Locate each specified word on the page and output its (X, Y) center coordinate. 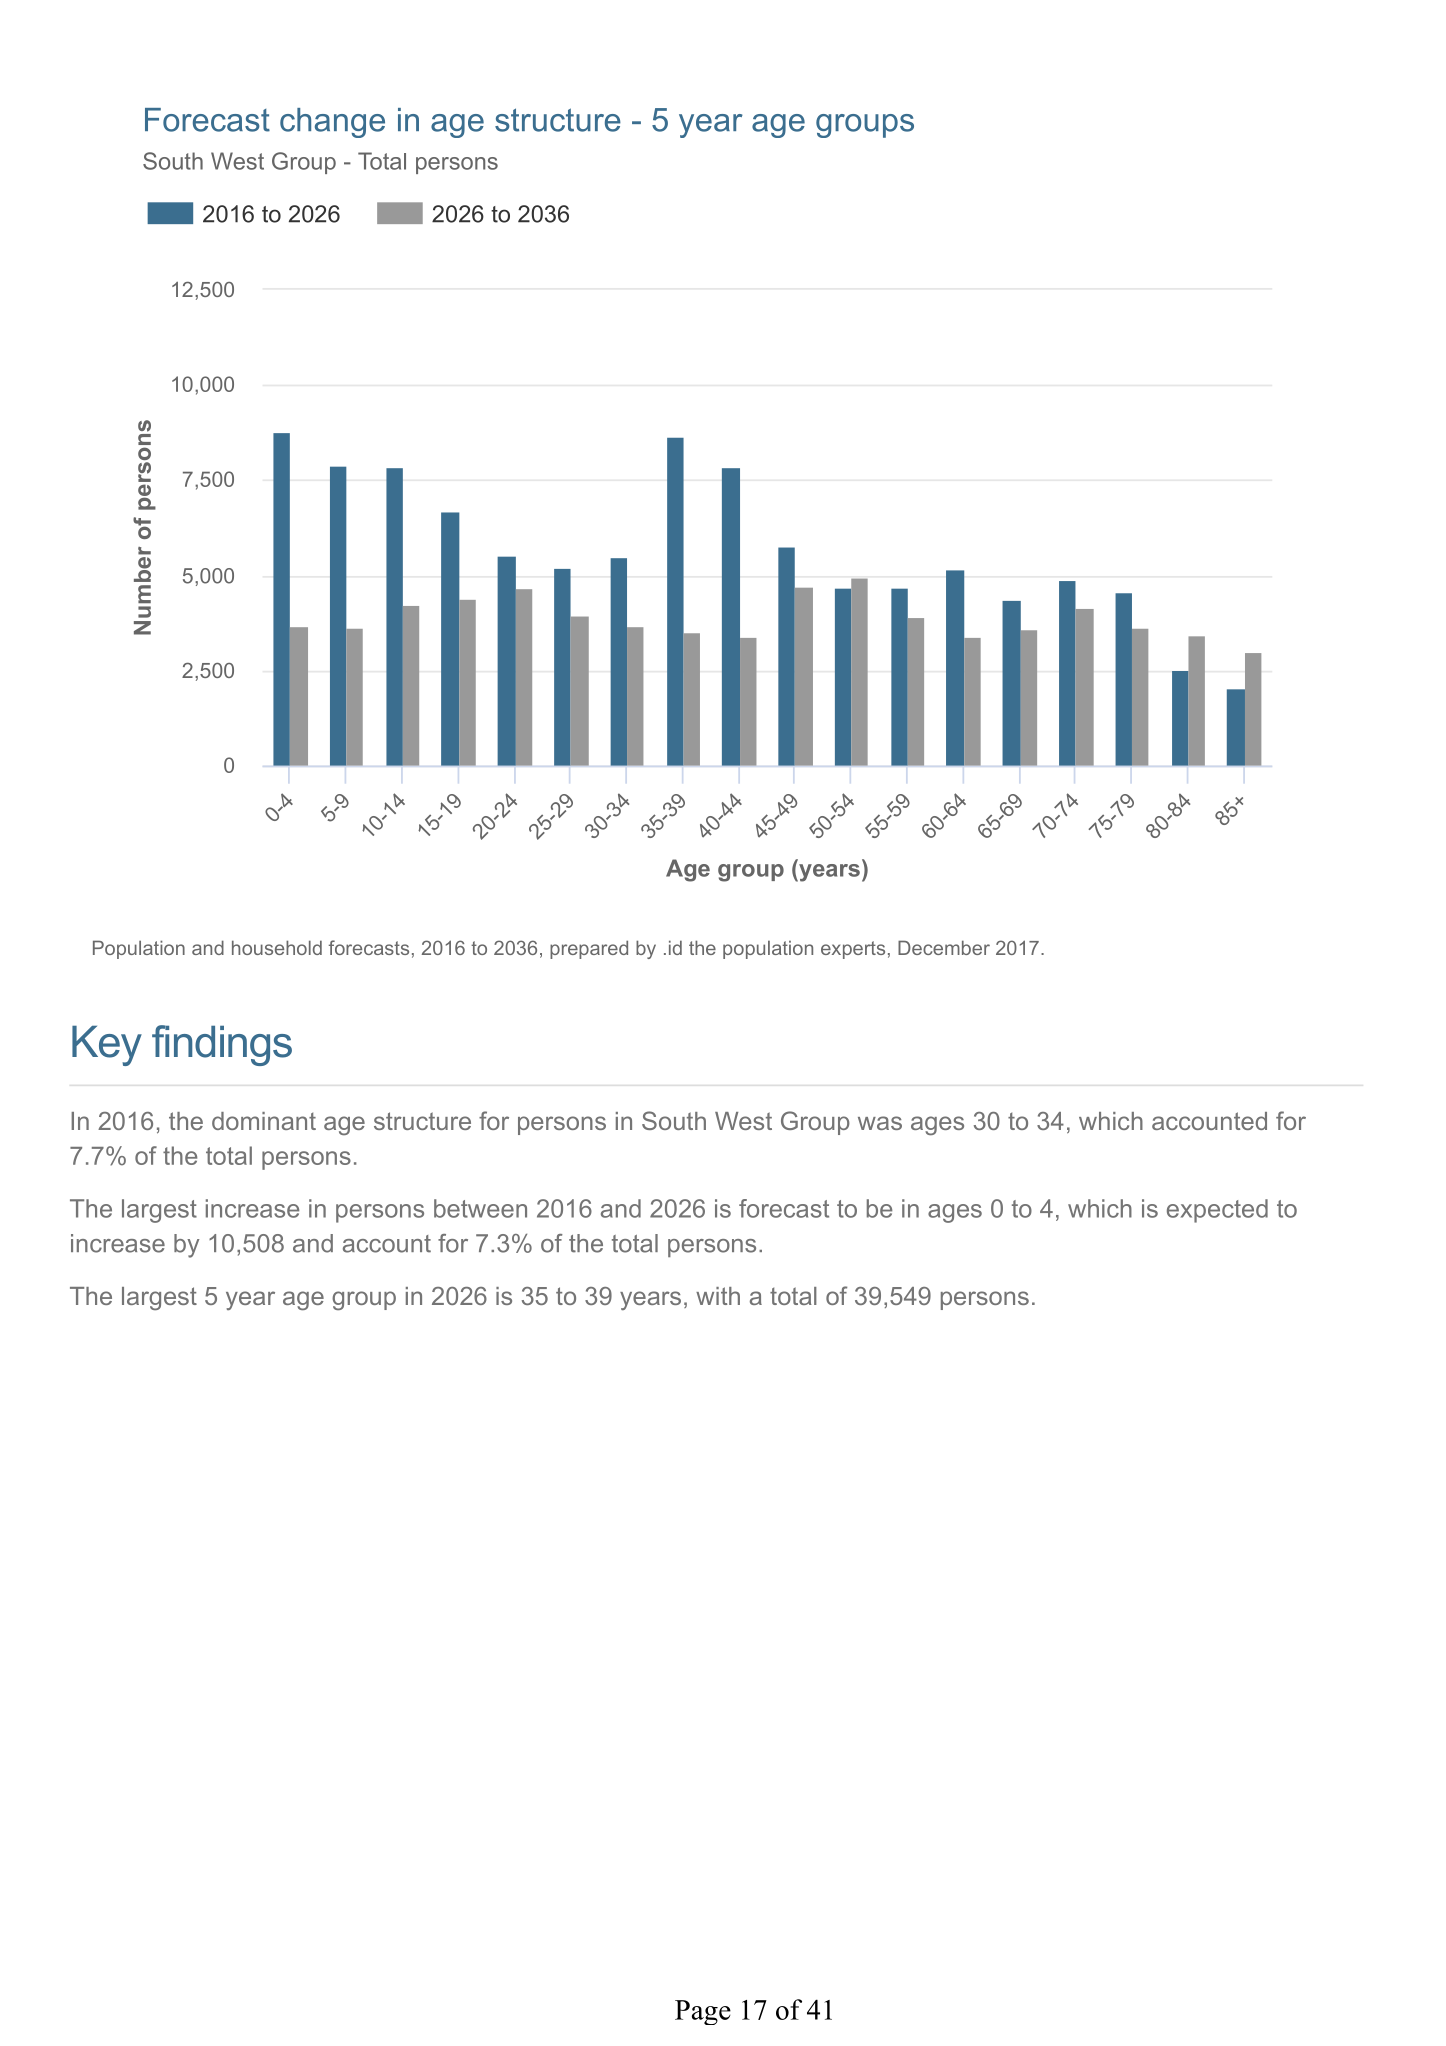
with (718, 1296)
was (880, 1123)
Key (107, 1046)
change (332, 123)
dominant (264, 1121)
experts (853, 950)
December (944, 947)
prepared (589, 949)
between (480, 1208)
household (277, 947)
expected (1217, 1211)
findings (222, 1045)
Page (703, 2012)
